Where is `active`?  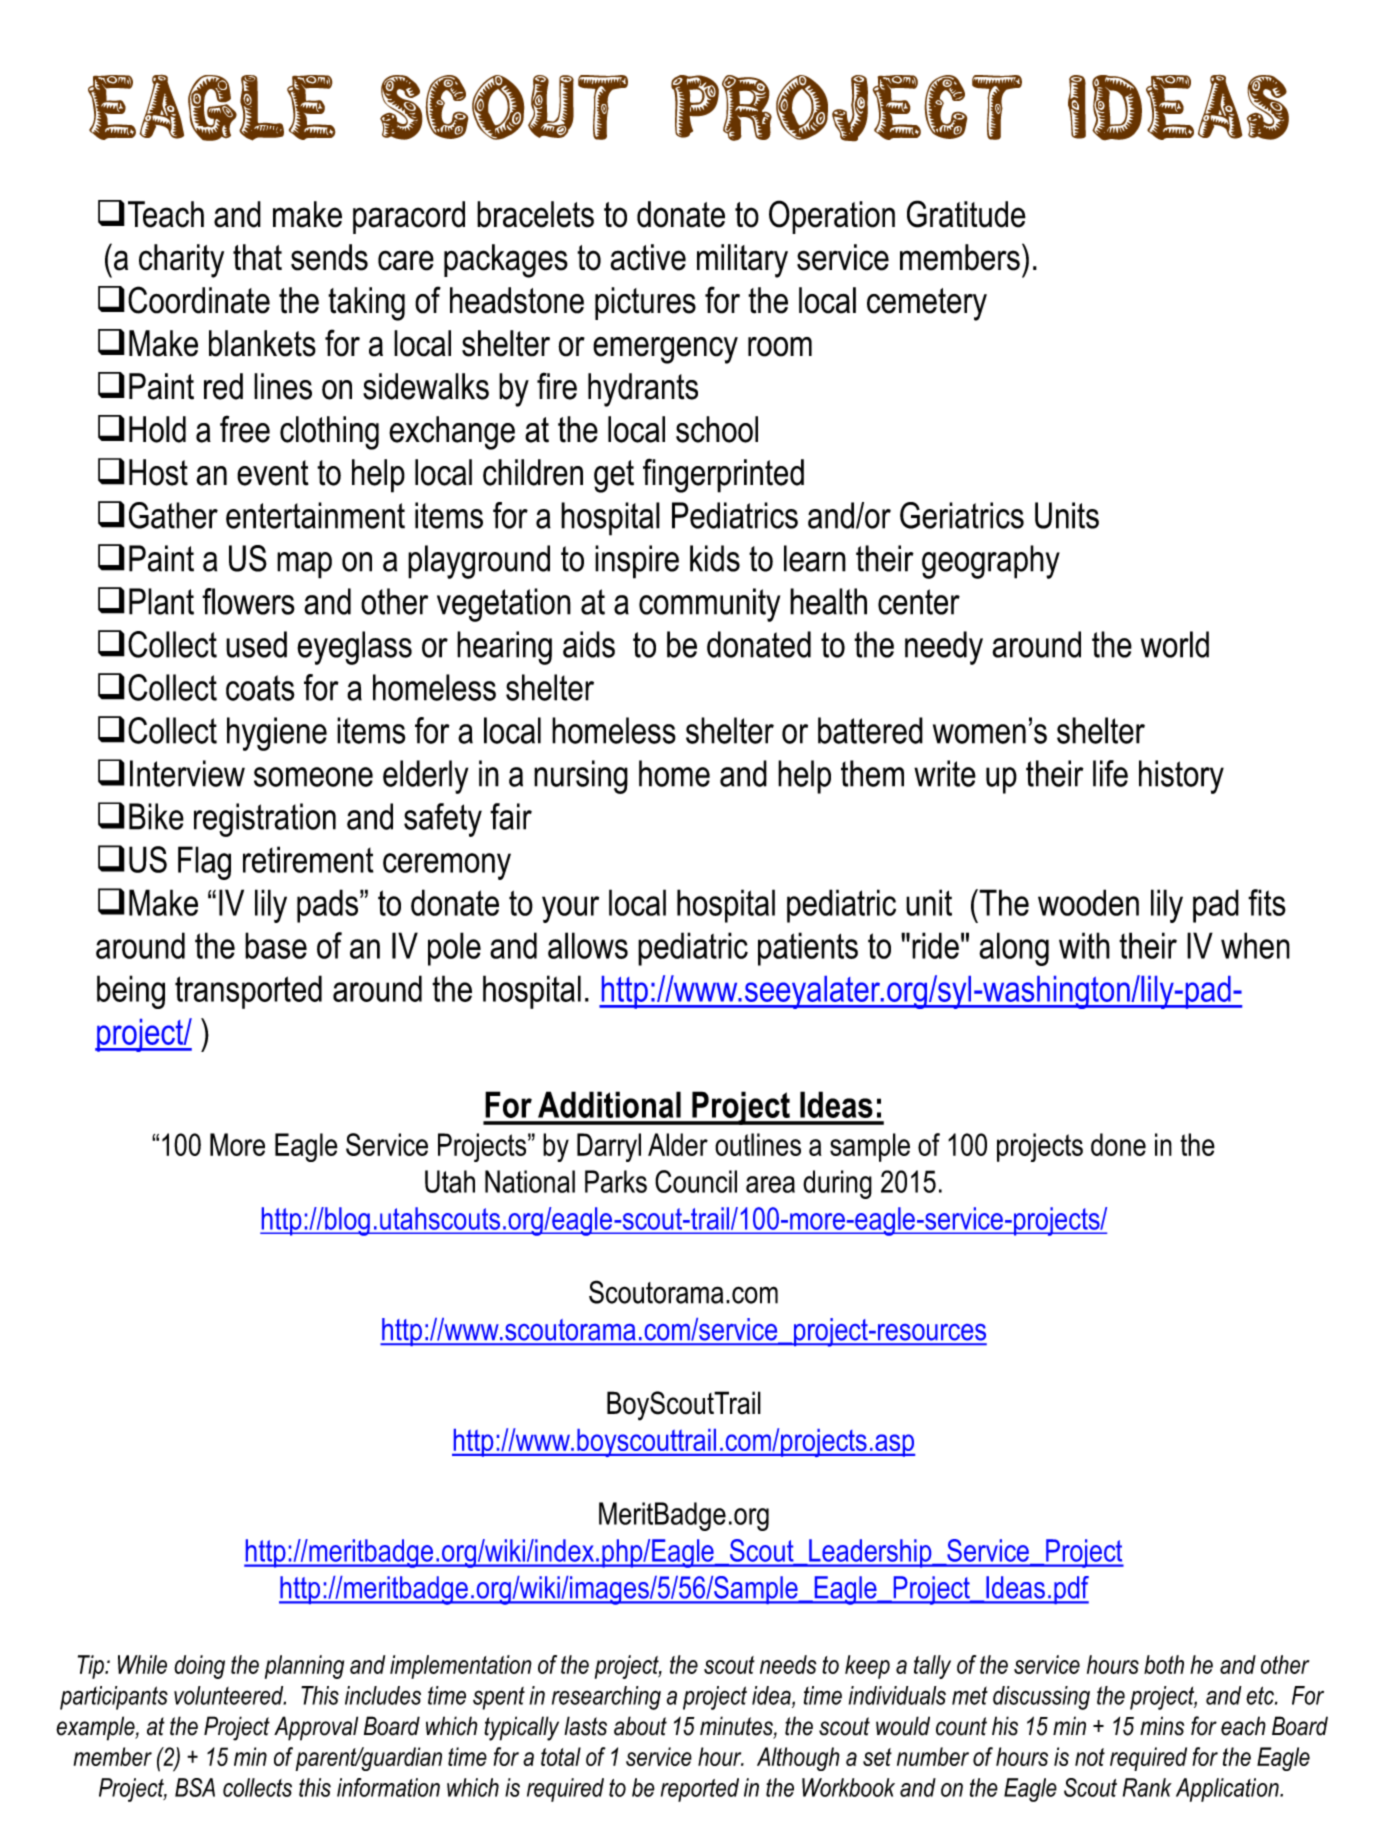 active is located at coordinates (648, 257).
